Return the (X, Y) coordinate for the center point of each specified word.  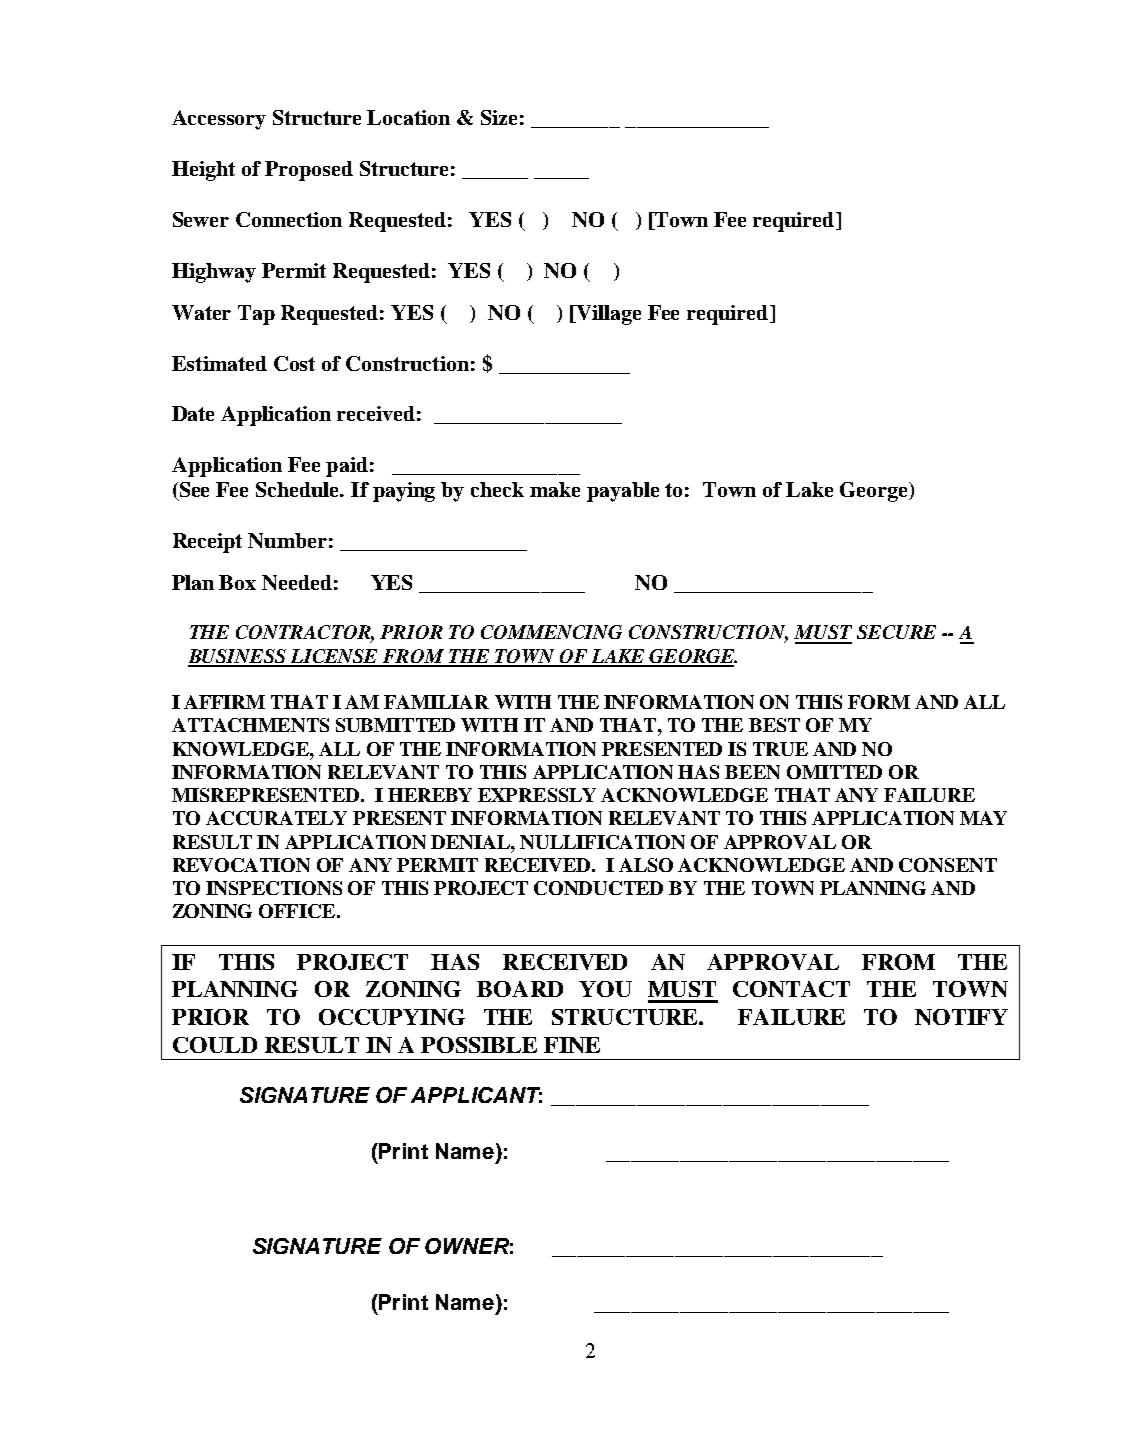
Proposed (309, 171)
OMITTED (834, 772)
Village (607, 315)
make (555, 489)
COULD (215, 1045)
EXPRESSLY (537, 795)
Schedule (299, 489)
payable (623, 492)
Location (408, 117)
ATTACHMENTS (250, 725)
